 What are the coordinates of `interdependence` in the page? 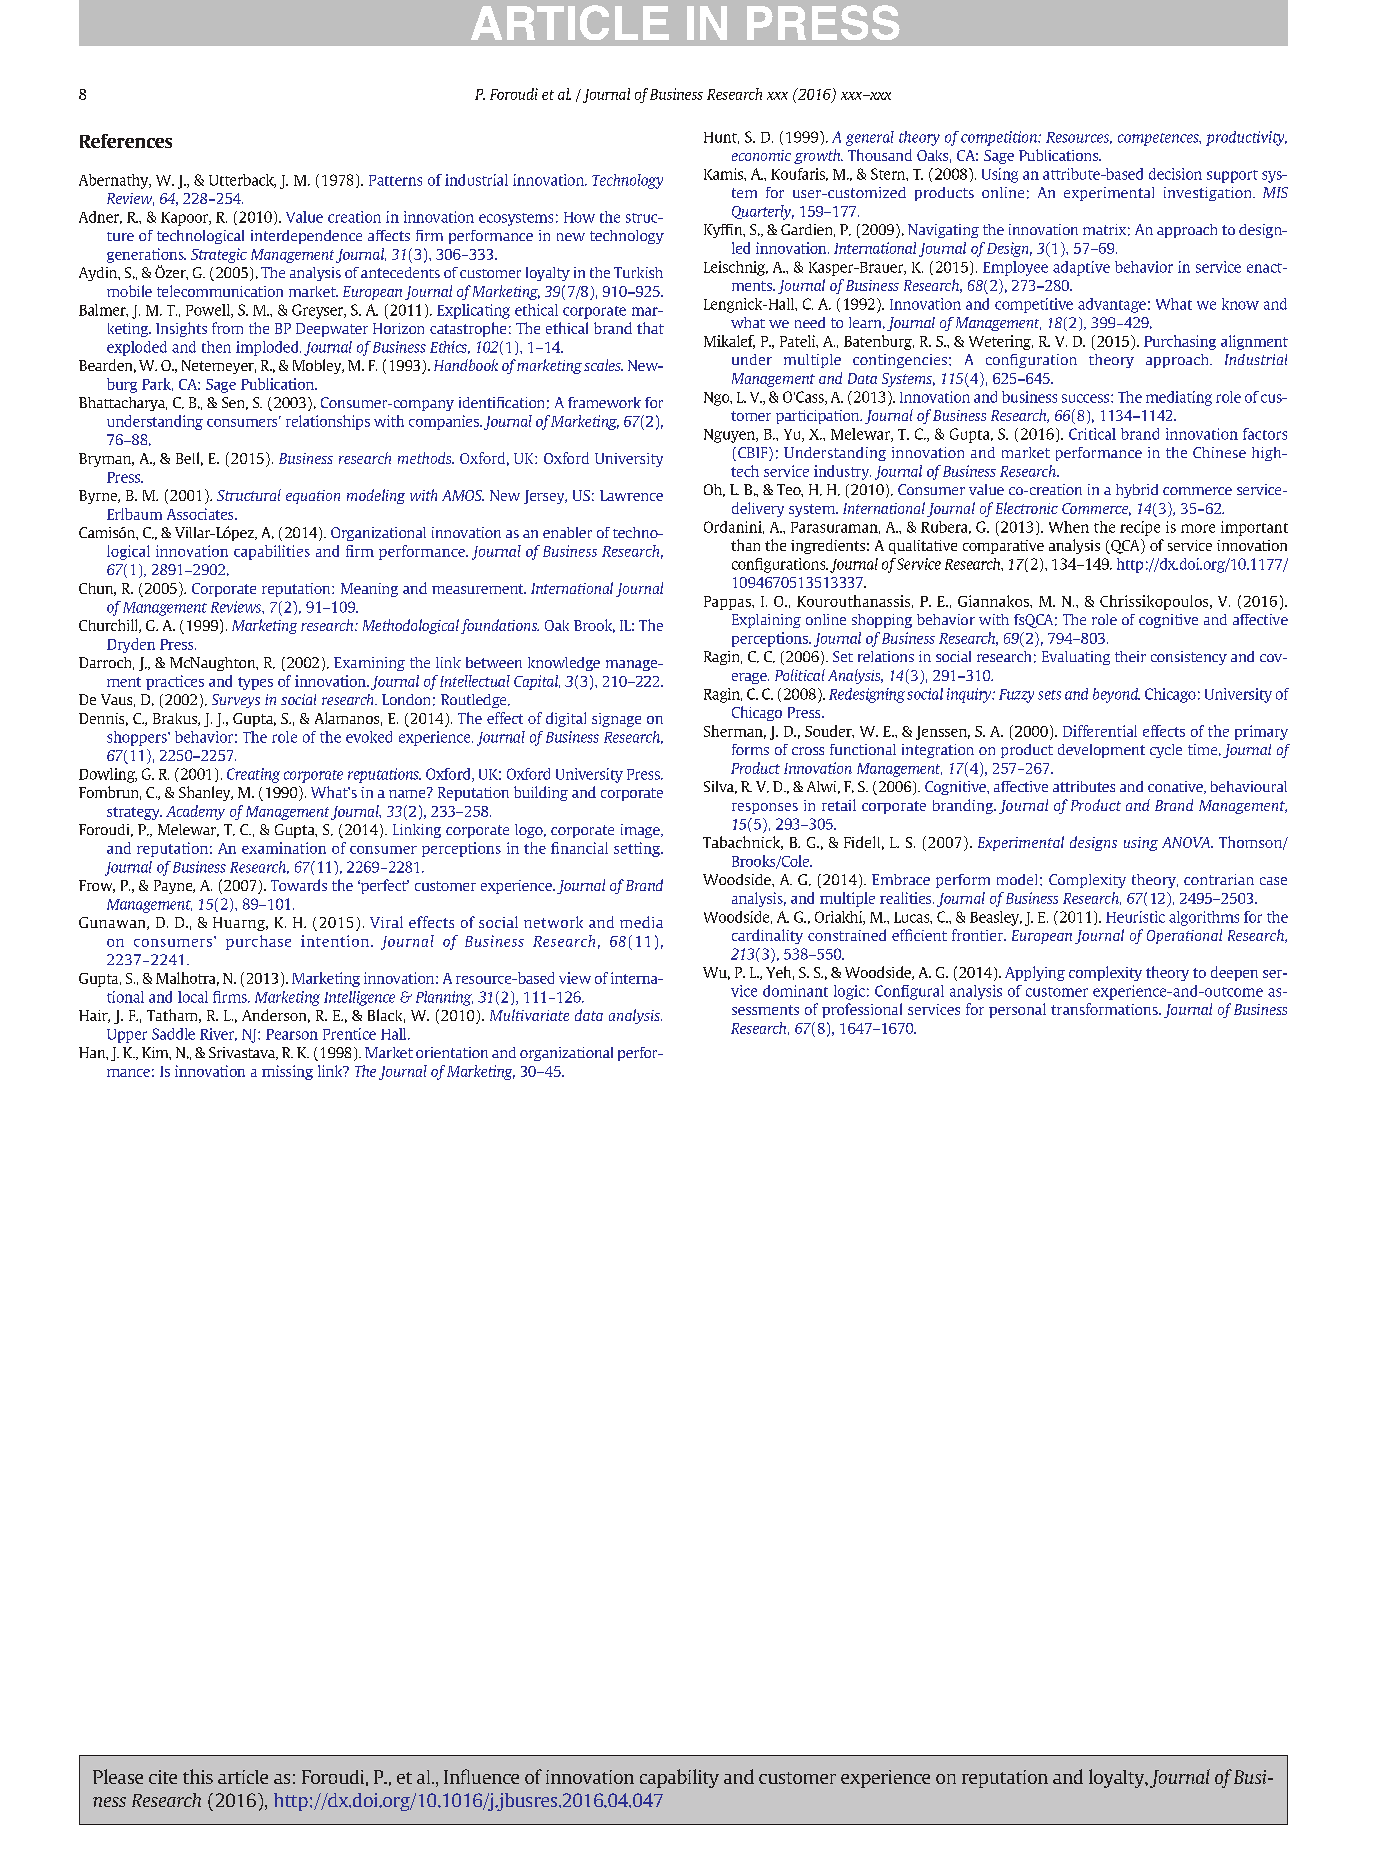 It's located at (306, 237).
